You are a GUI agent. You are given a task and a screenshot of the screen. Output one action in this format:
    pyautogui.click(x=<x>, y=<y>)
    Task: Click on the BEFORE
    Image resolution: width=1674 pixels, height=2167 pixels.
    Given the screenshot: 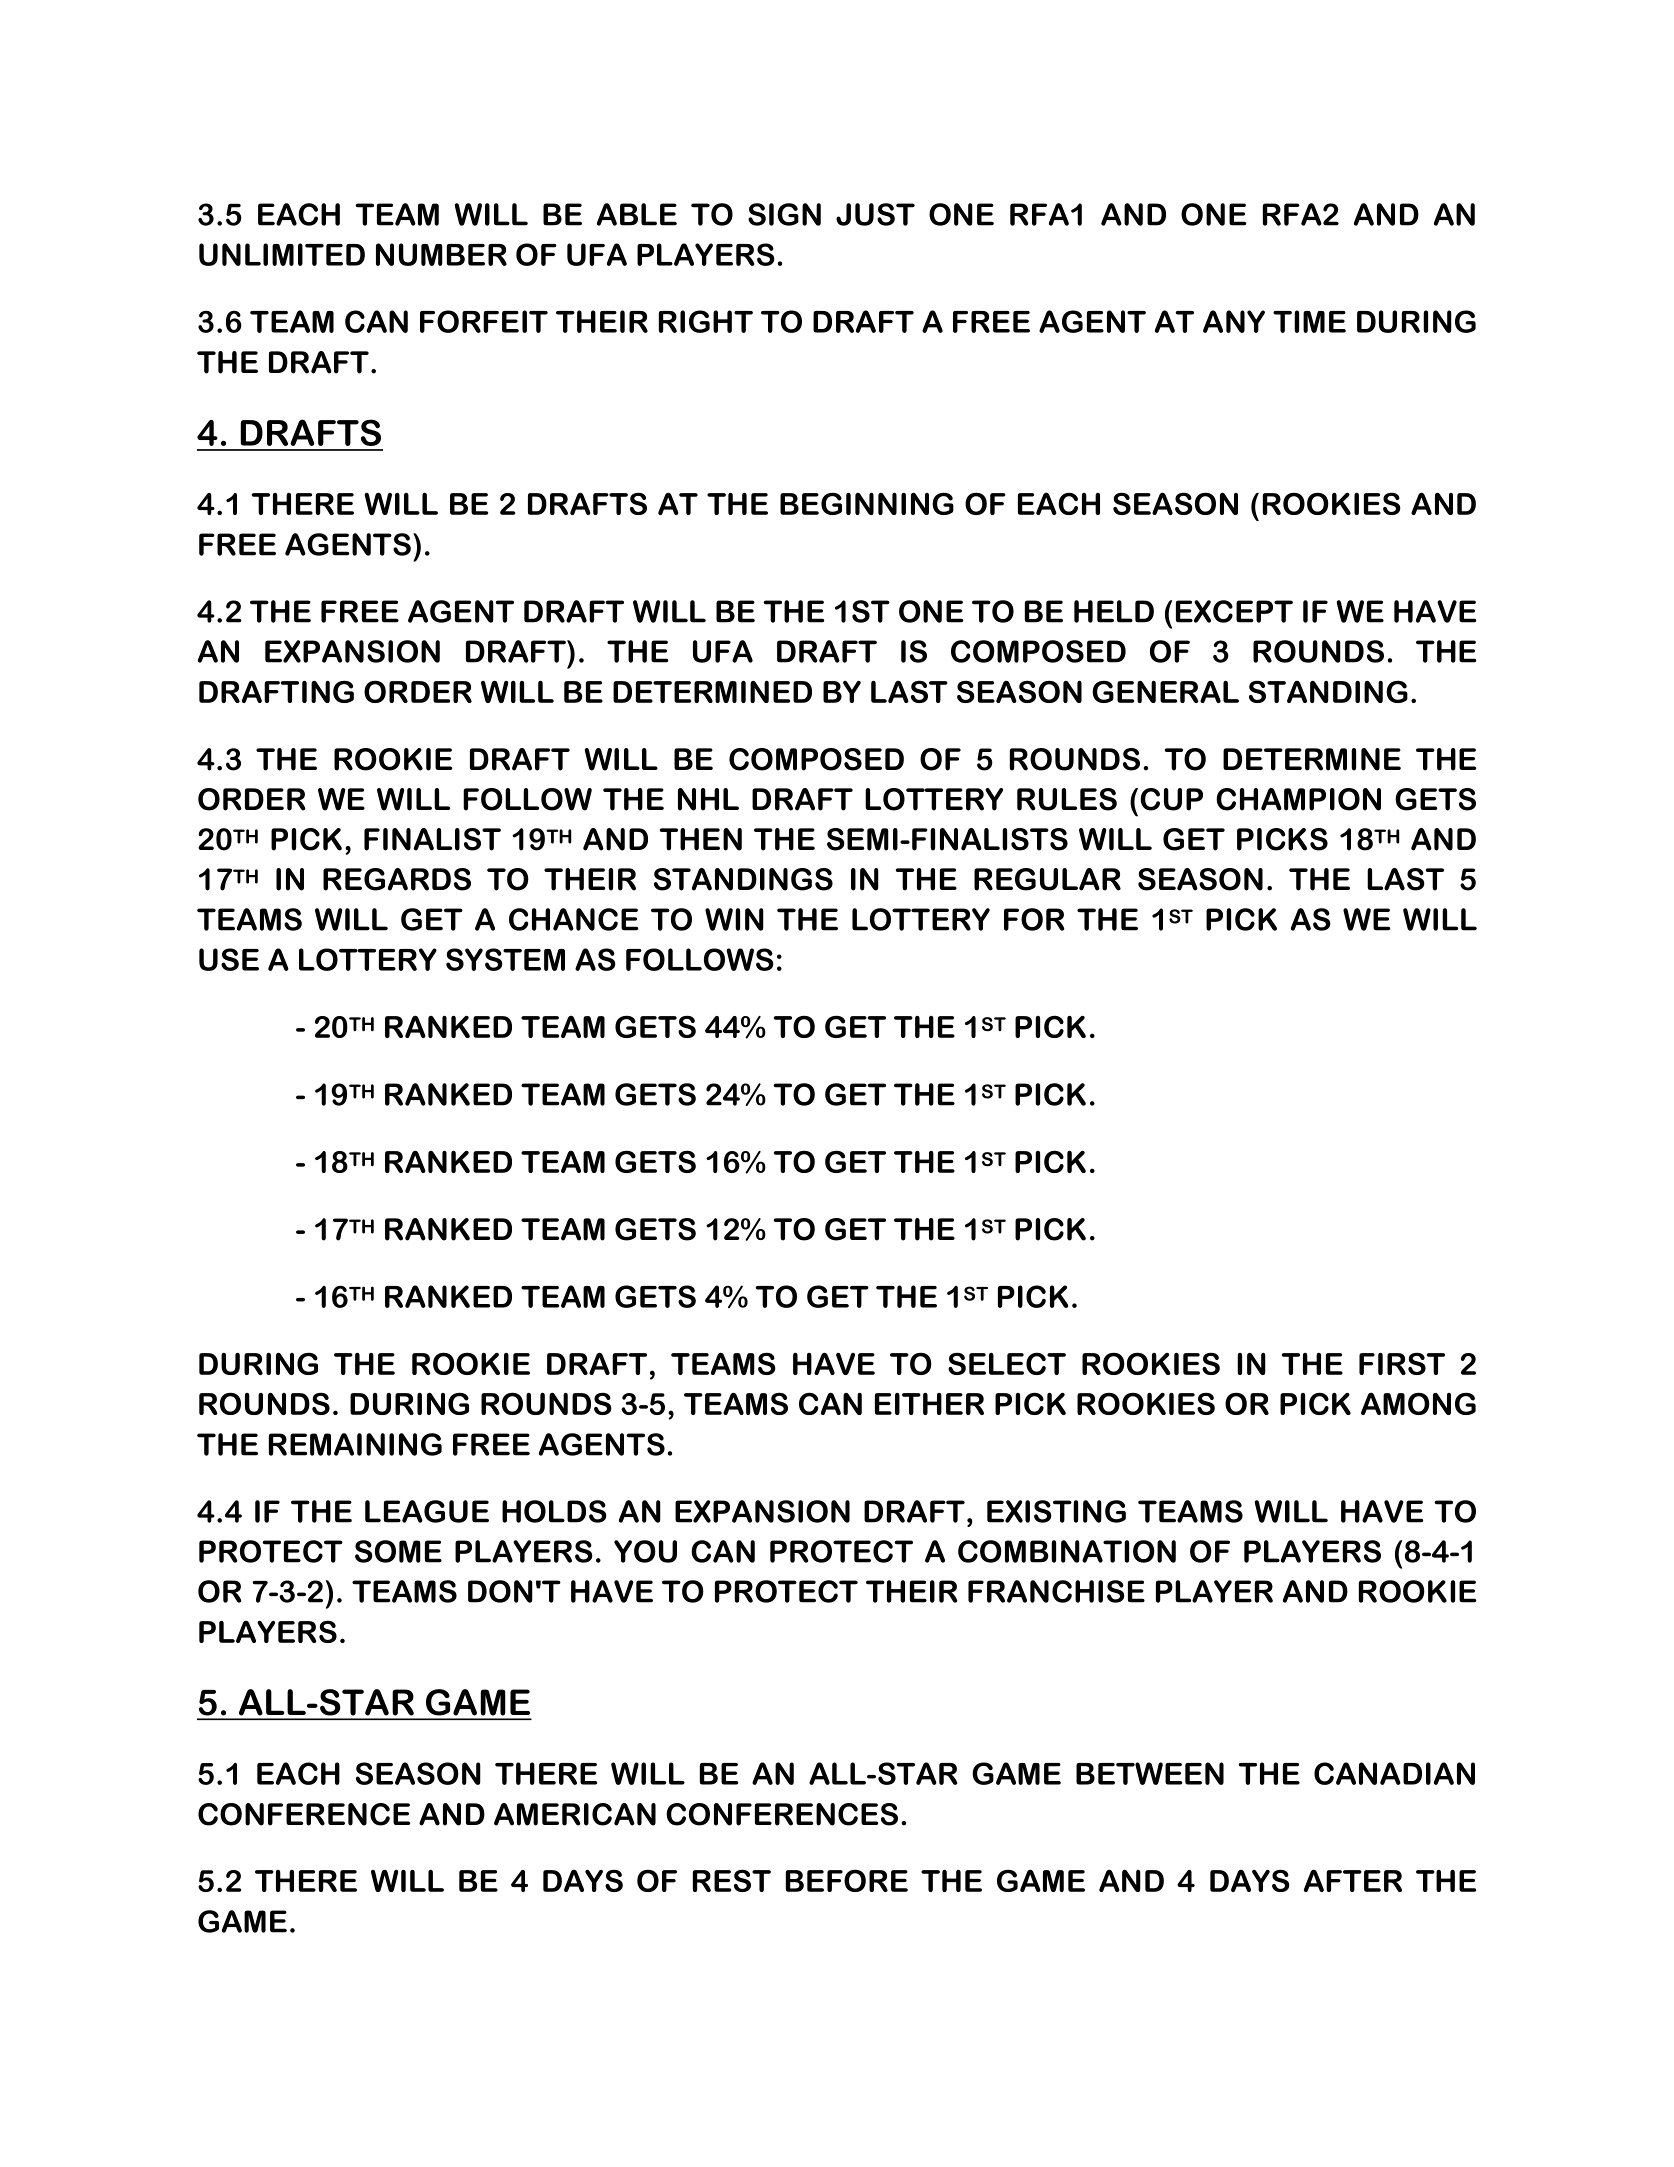 What is the action you would take?
    pyautogui.click(x=847, y=1880)
